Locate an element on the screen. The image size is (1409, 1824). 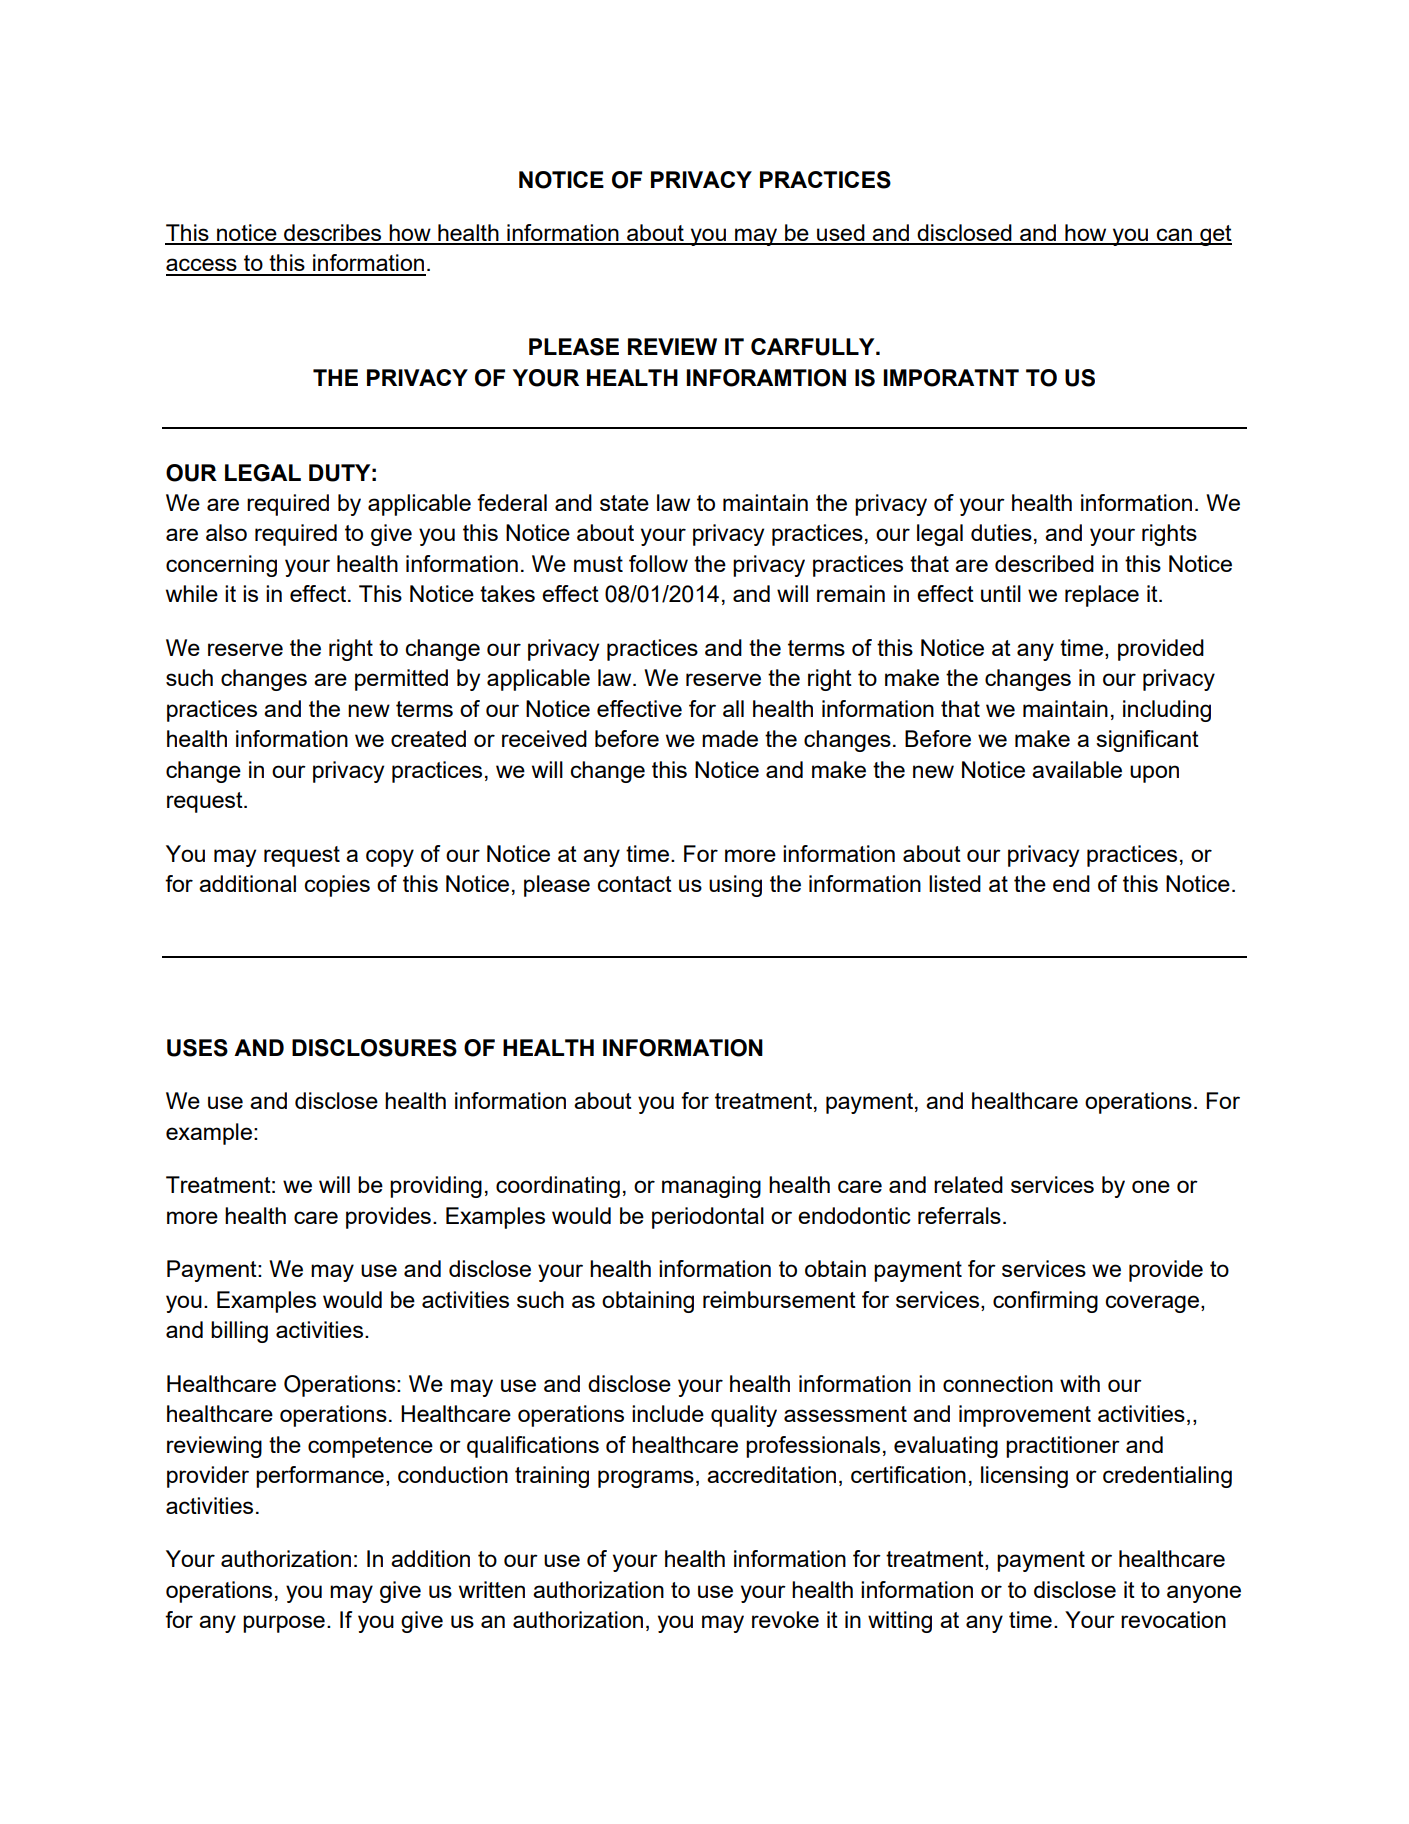
all is located at coordinates (733, 708).
